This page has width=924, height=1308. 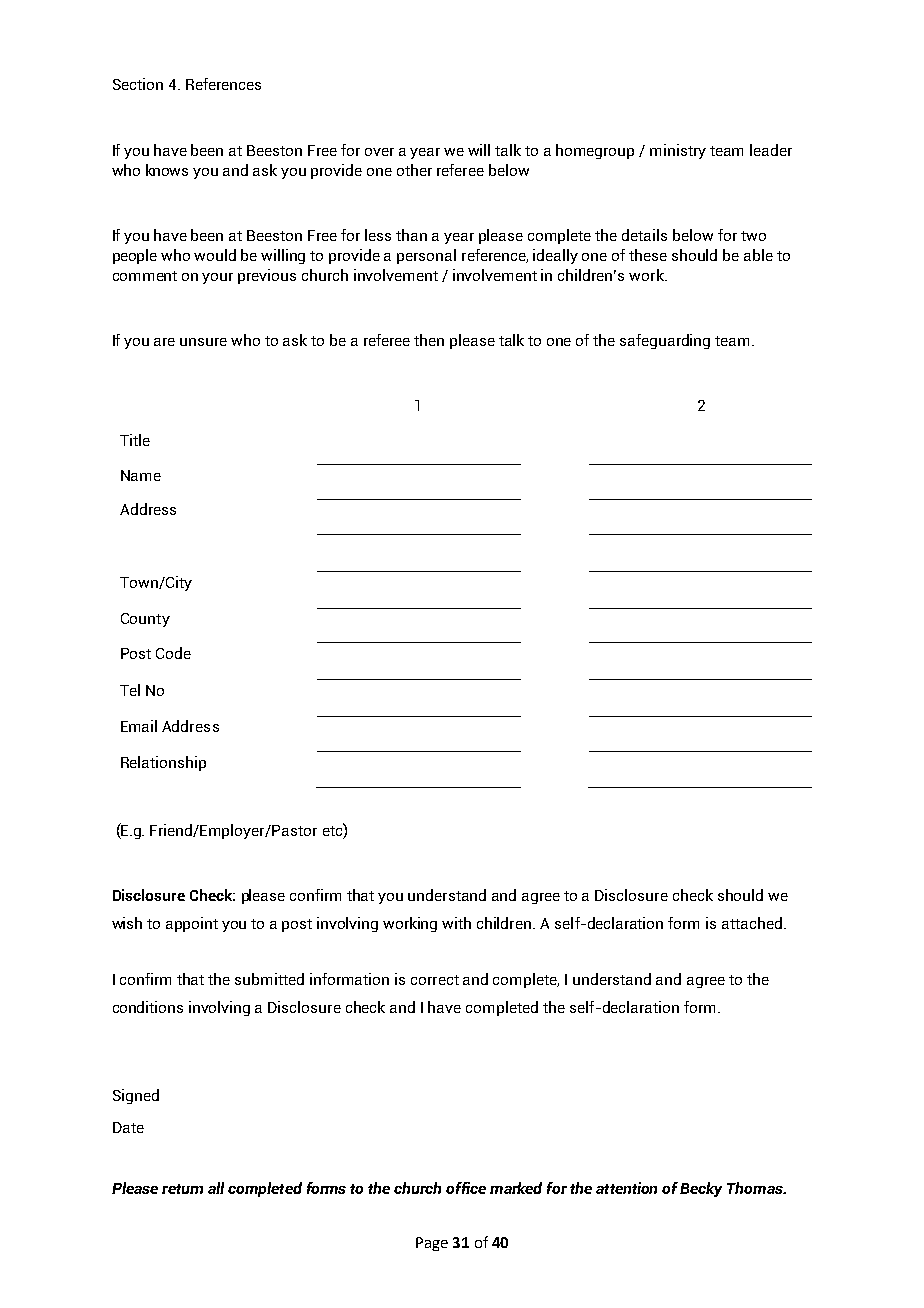 I want to click on ministry, so click(x=678, y=151).
